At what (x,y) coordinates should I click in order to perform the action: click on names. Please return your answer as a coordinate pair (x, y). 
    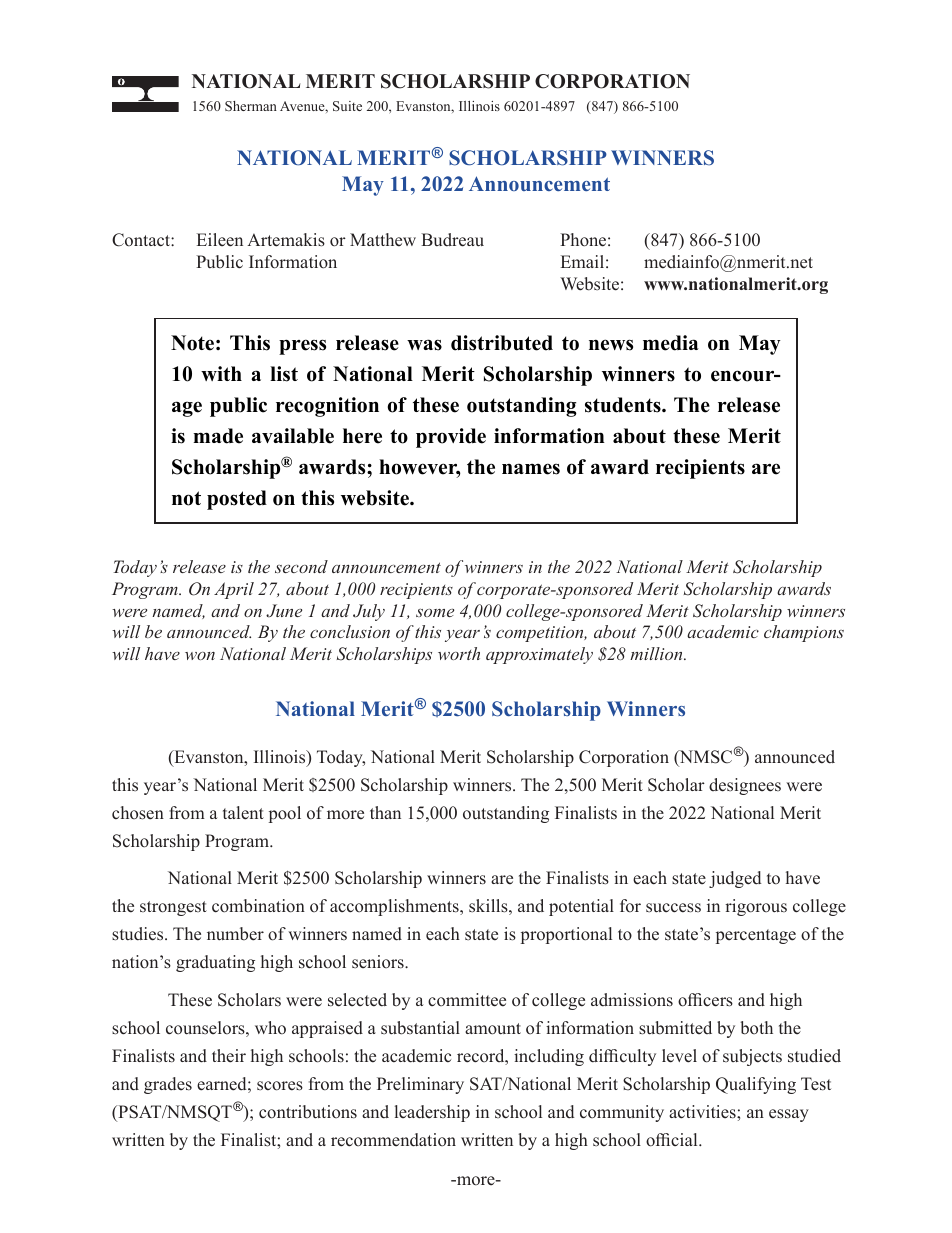
    Looking at the image, I should click on (531, 469).
